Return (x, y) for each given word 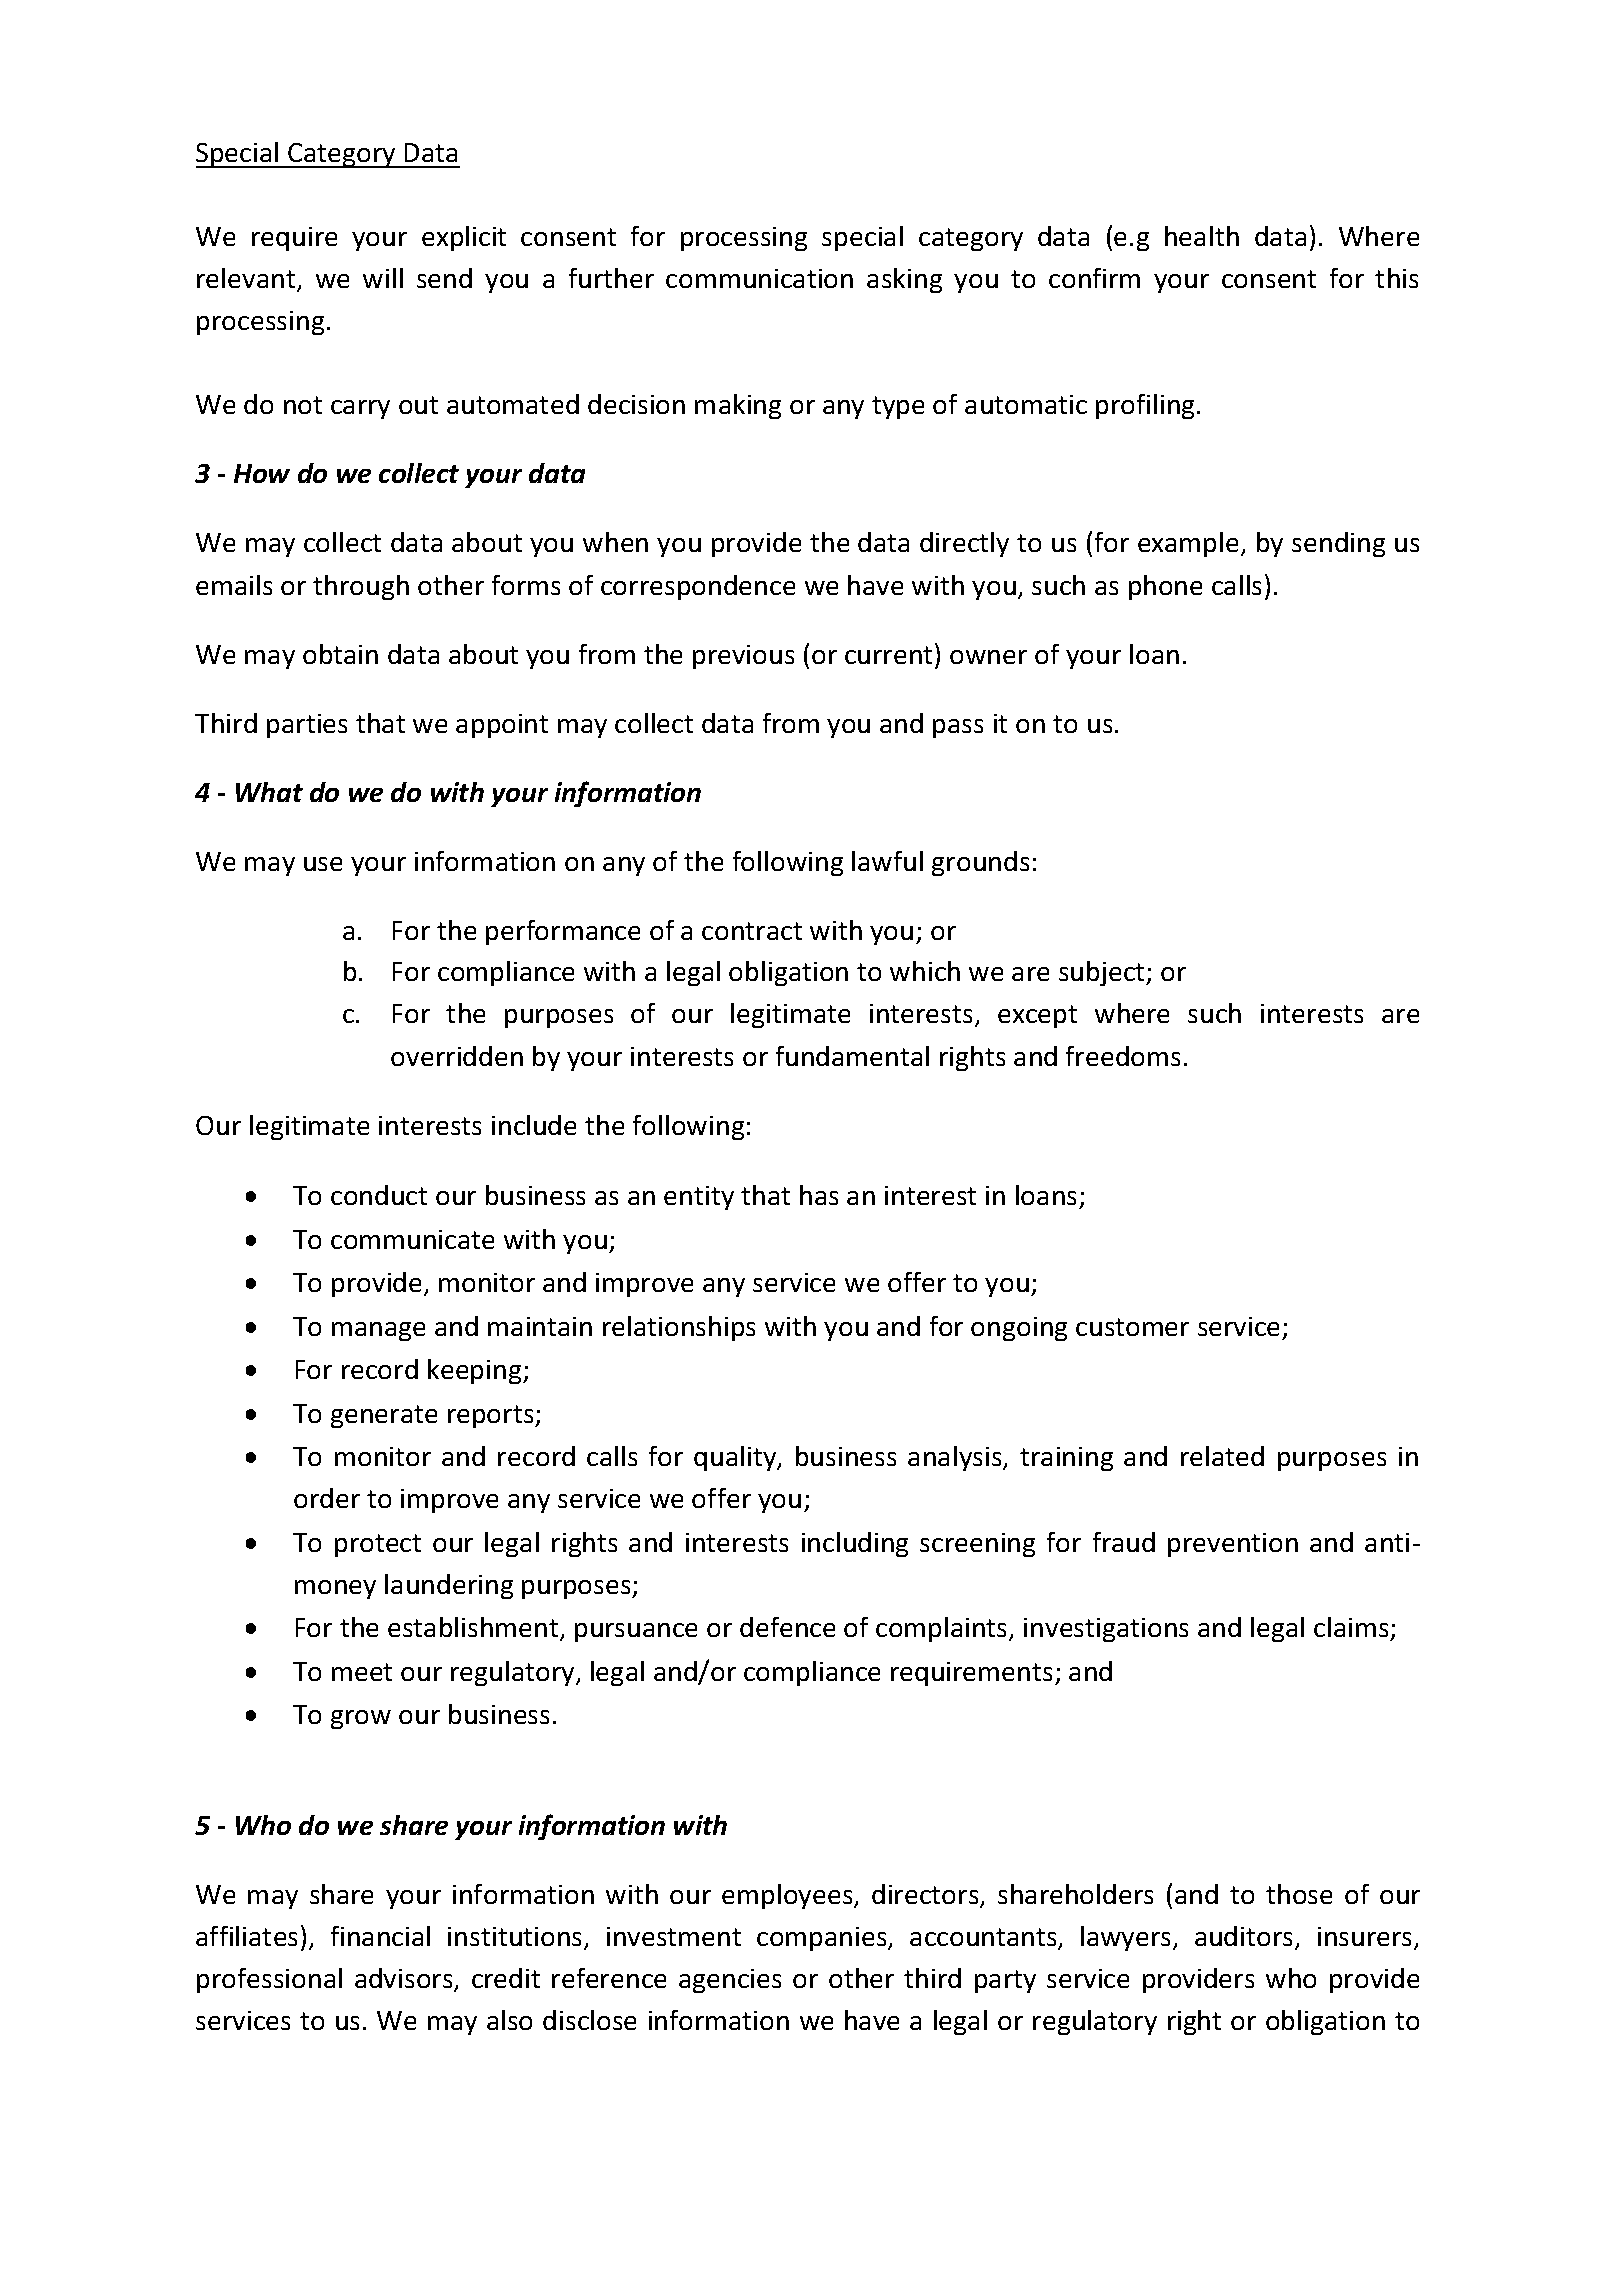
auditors (1245, 1937)
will (383, 278)
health (1202, 236)
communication (759, 278)
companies (823, 1939)
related (1222, 1456)
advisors (405, 1980)
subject (1103, 973)
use (323, 864)
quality (736, 1458)
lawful (887, 861)
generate (384, 1416)
